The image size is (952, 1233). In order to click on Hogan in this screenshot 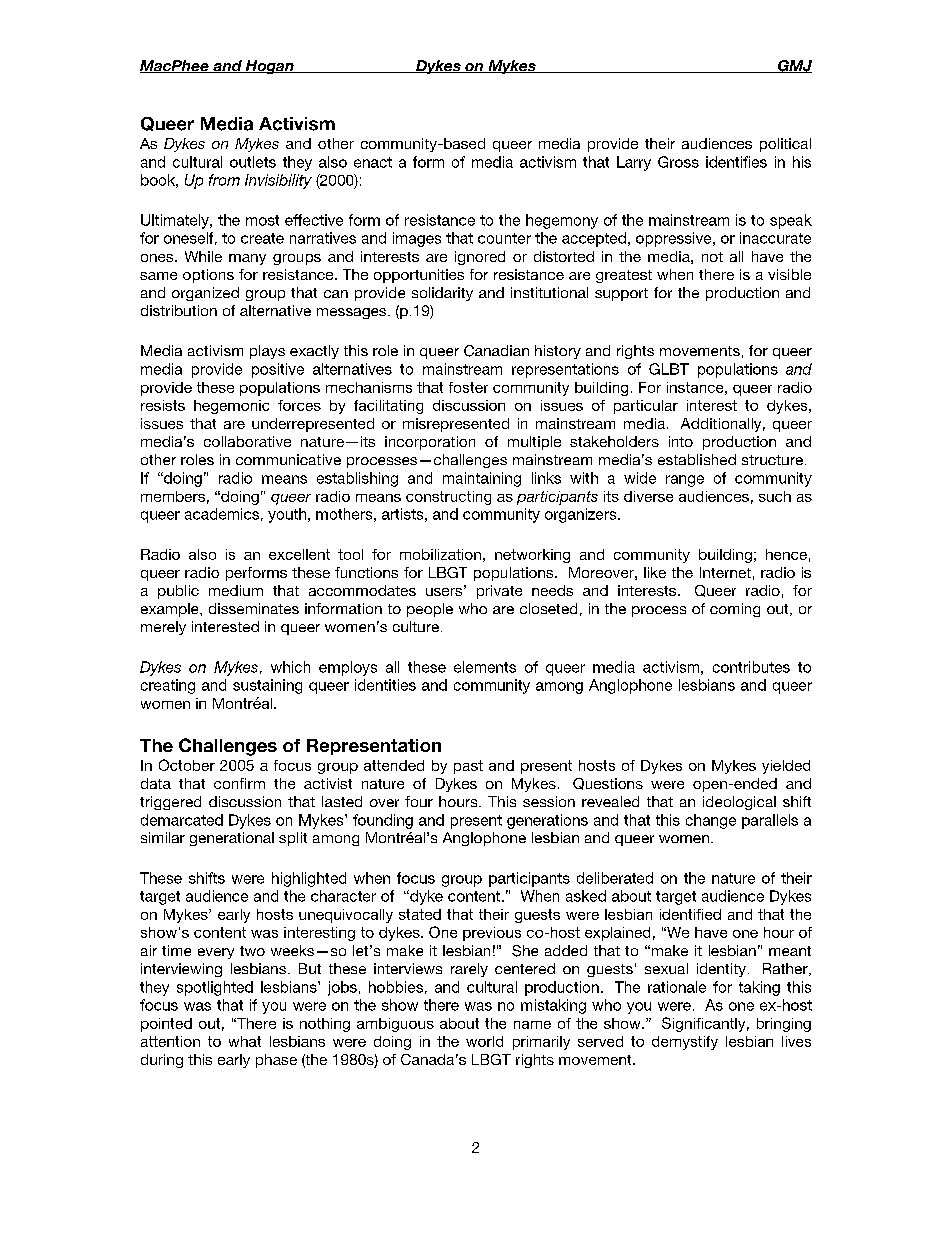, I will do `click(269, 67)`.
